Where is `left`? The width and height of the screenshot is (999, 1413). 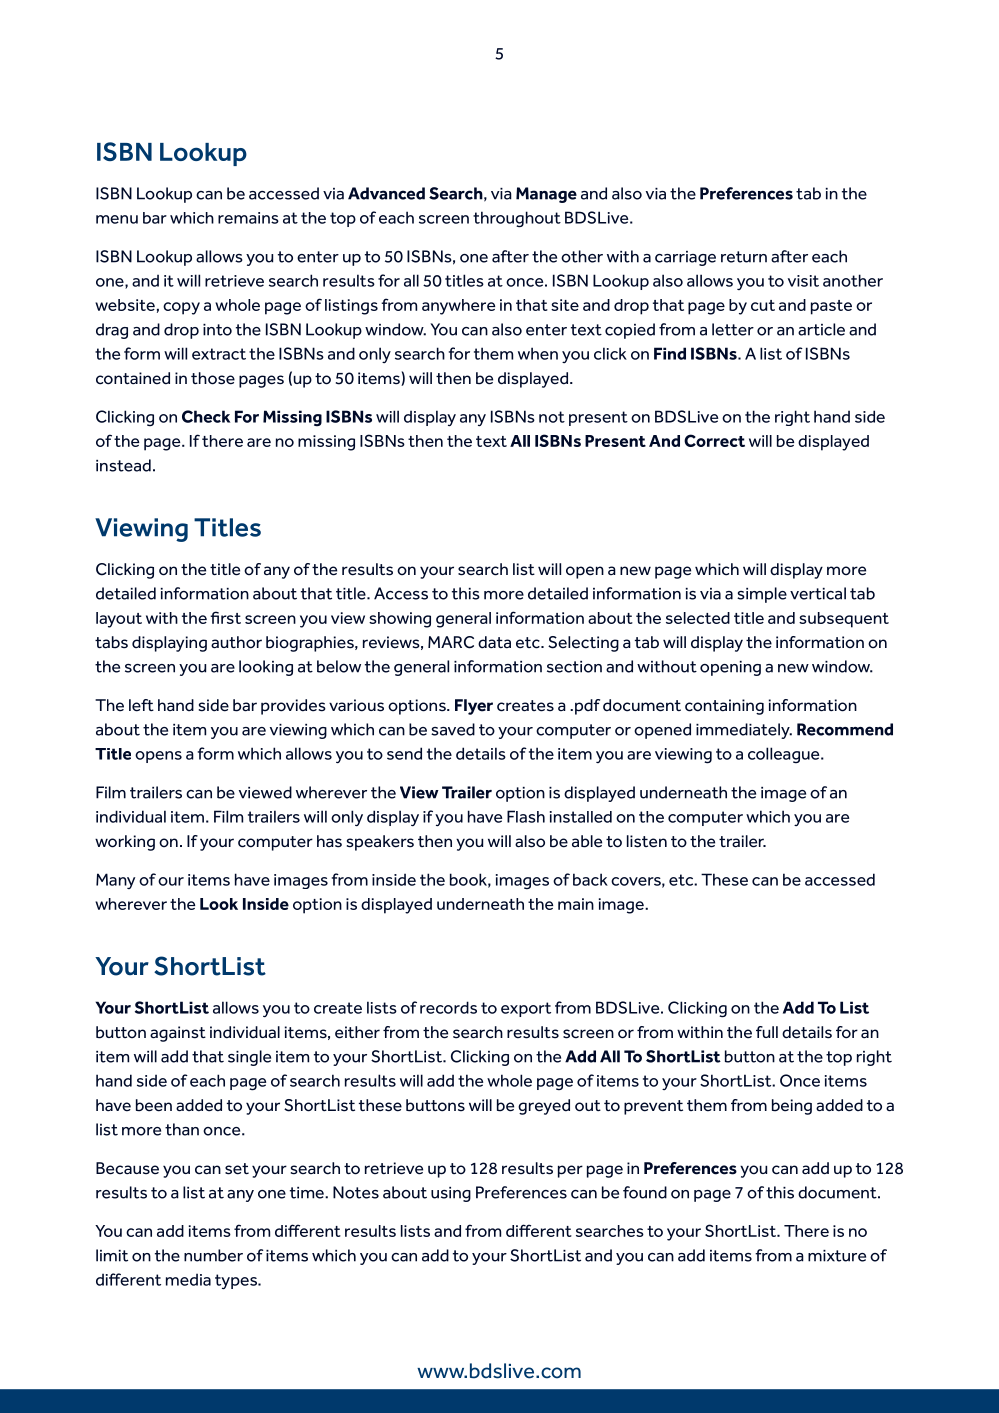 left is located at coordinates (141, 705).
